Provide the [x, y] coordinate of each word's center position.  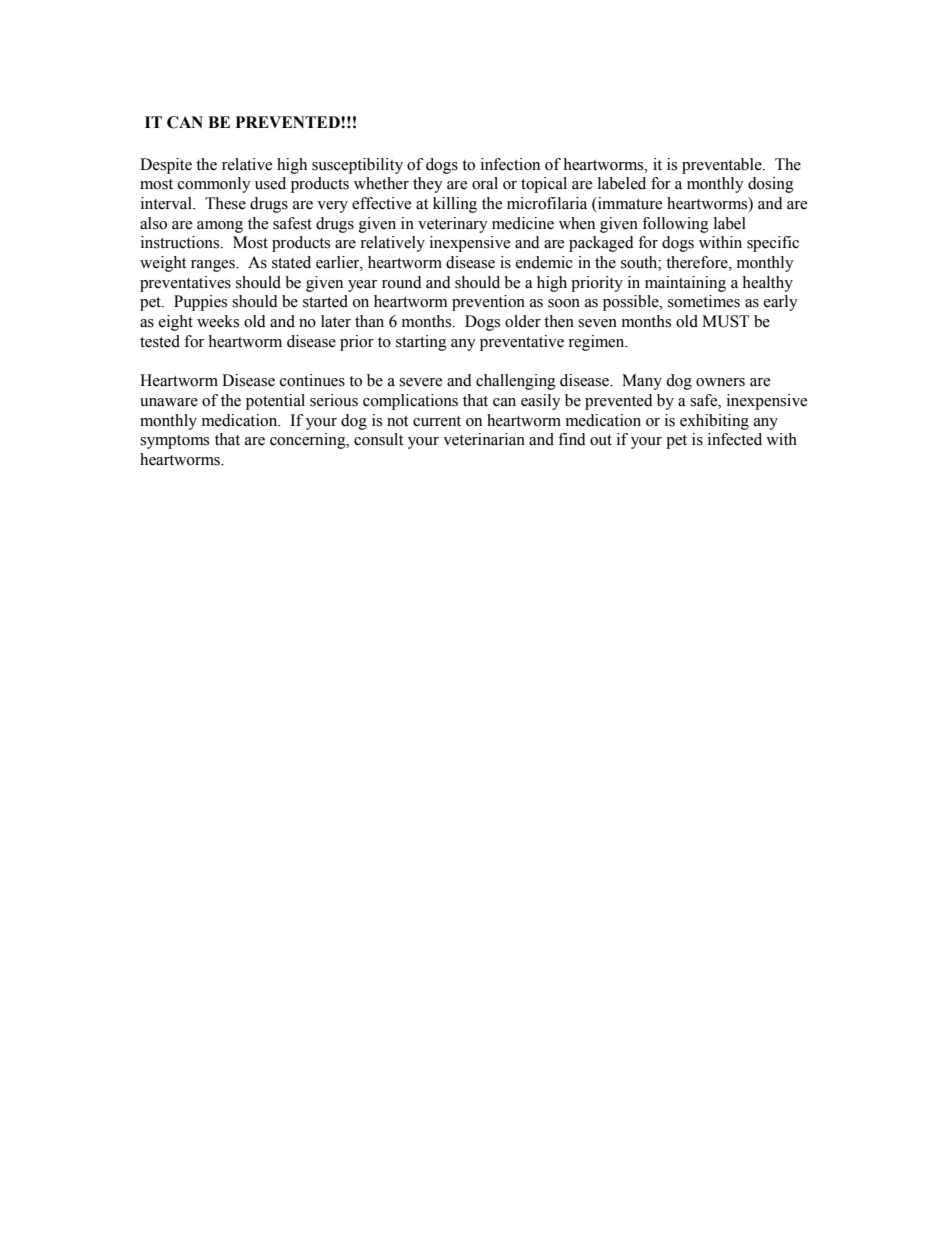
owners [720, 382]
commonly [214, 185]
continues [312, 380]
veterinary [453, 225]
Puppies [200, 303]
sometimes [704, 301]
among [220, 227]
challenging [516, 382]
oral [485, 183]
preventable [723, 166]
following [675, 225]
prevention [488, 303]
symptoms [174, 442]
